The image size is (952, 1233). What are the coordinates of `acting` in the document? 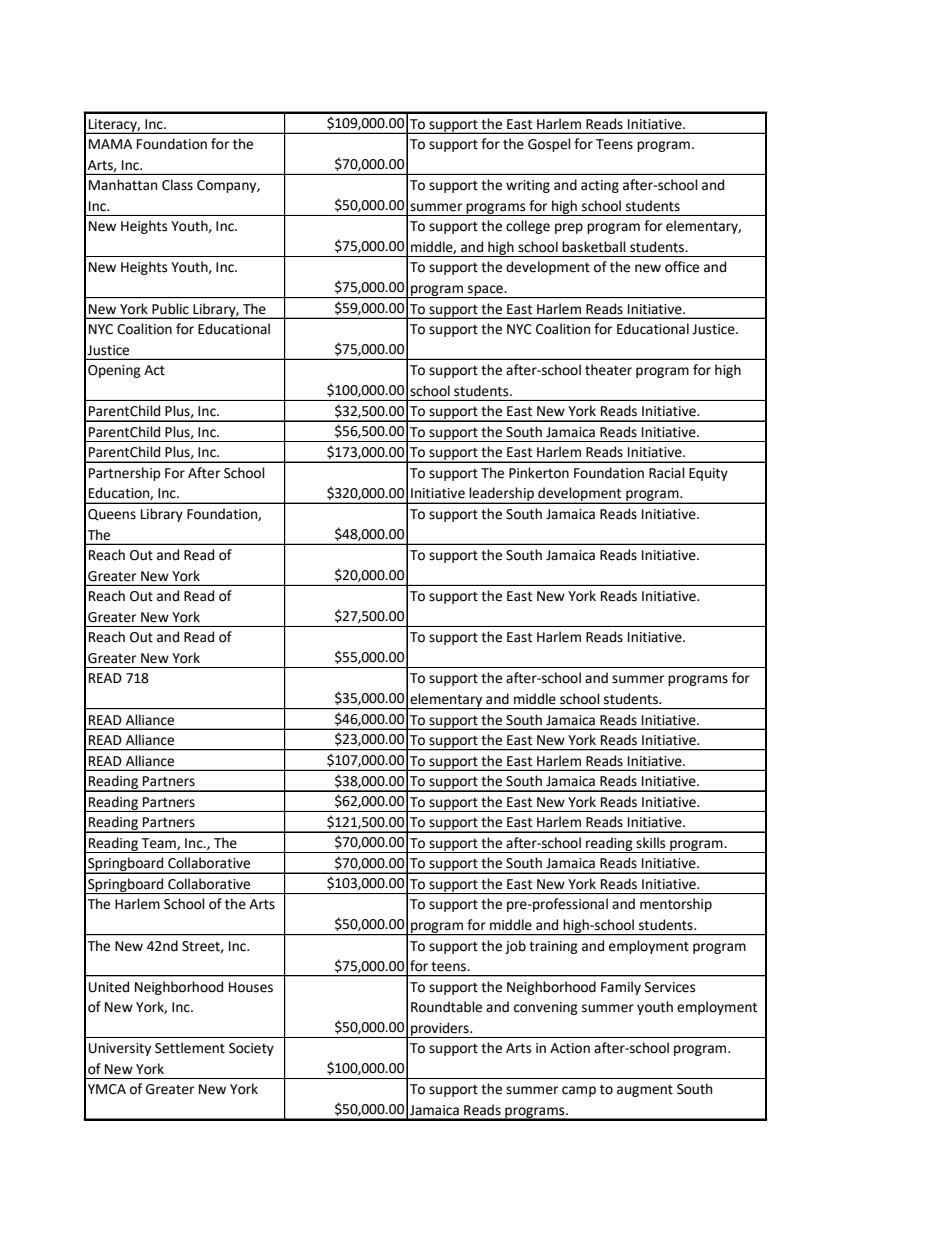 It's located at (600, 186).
